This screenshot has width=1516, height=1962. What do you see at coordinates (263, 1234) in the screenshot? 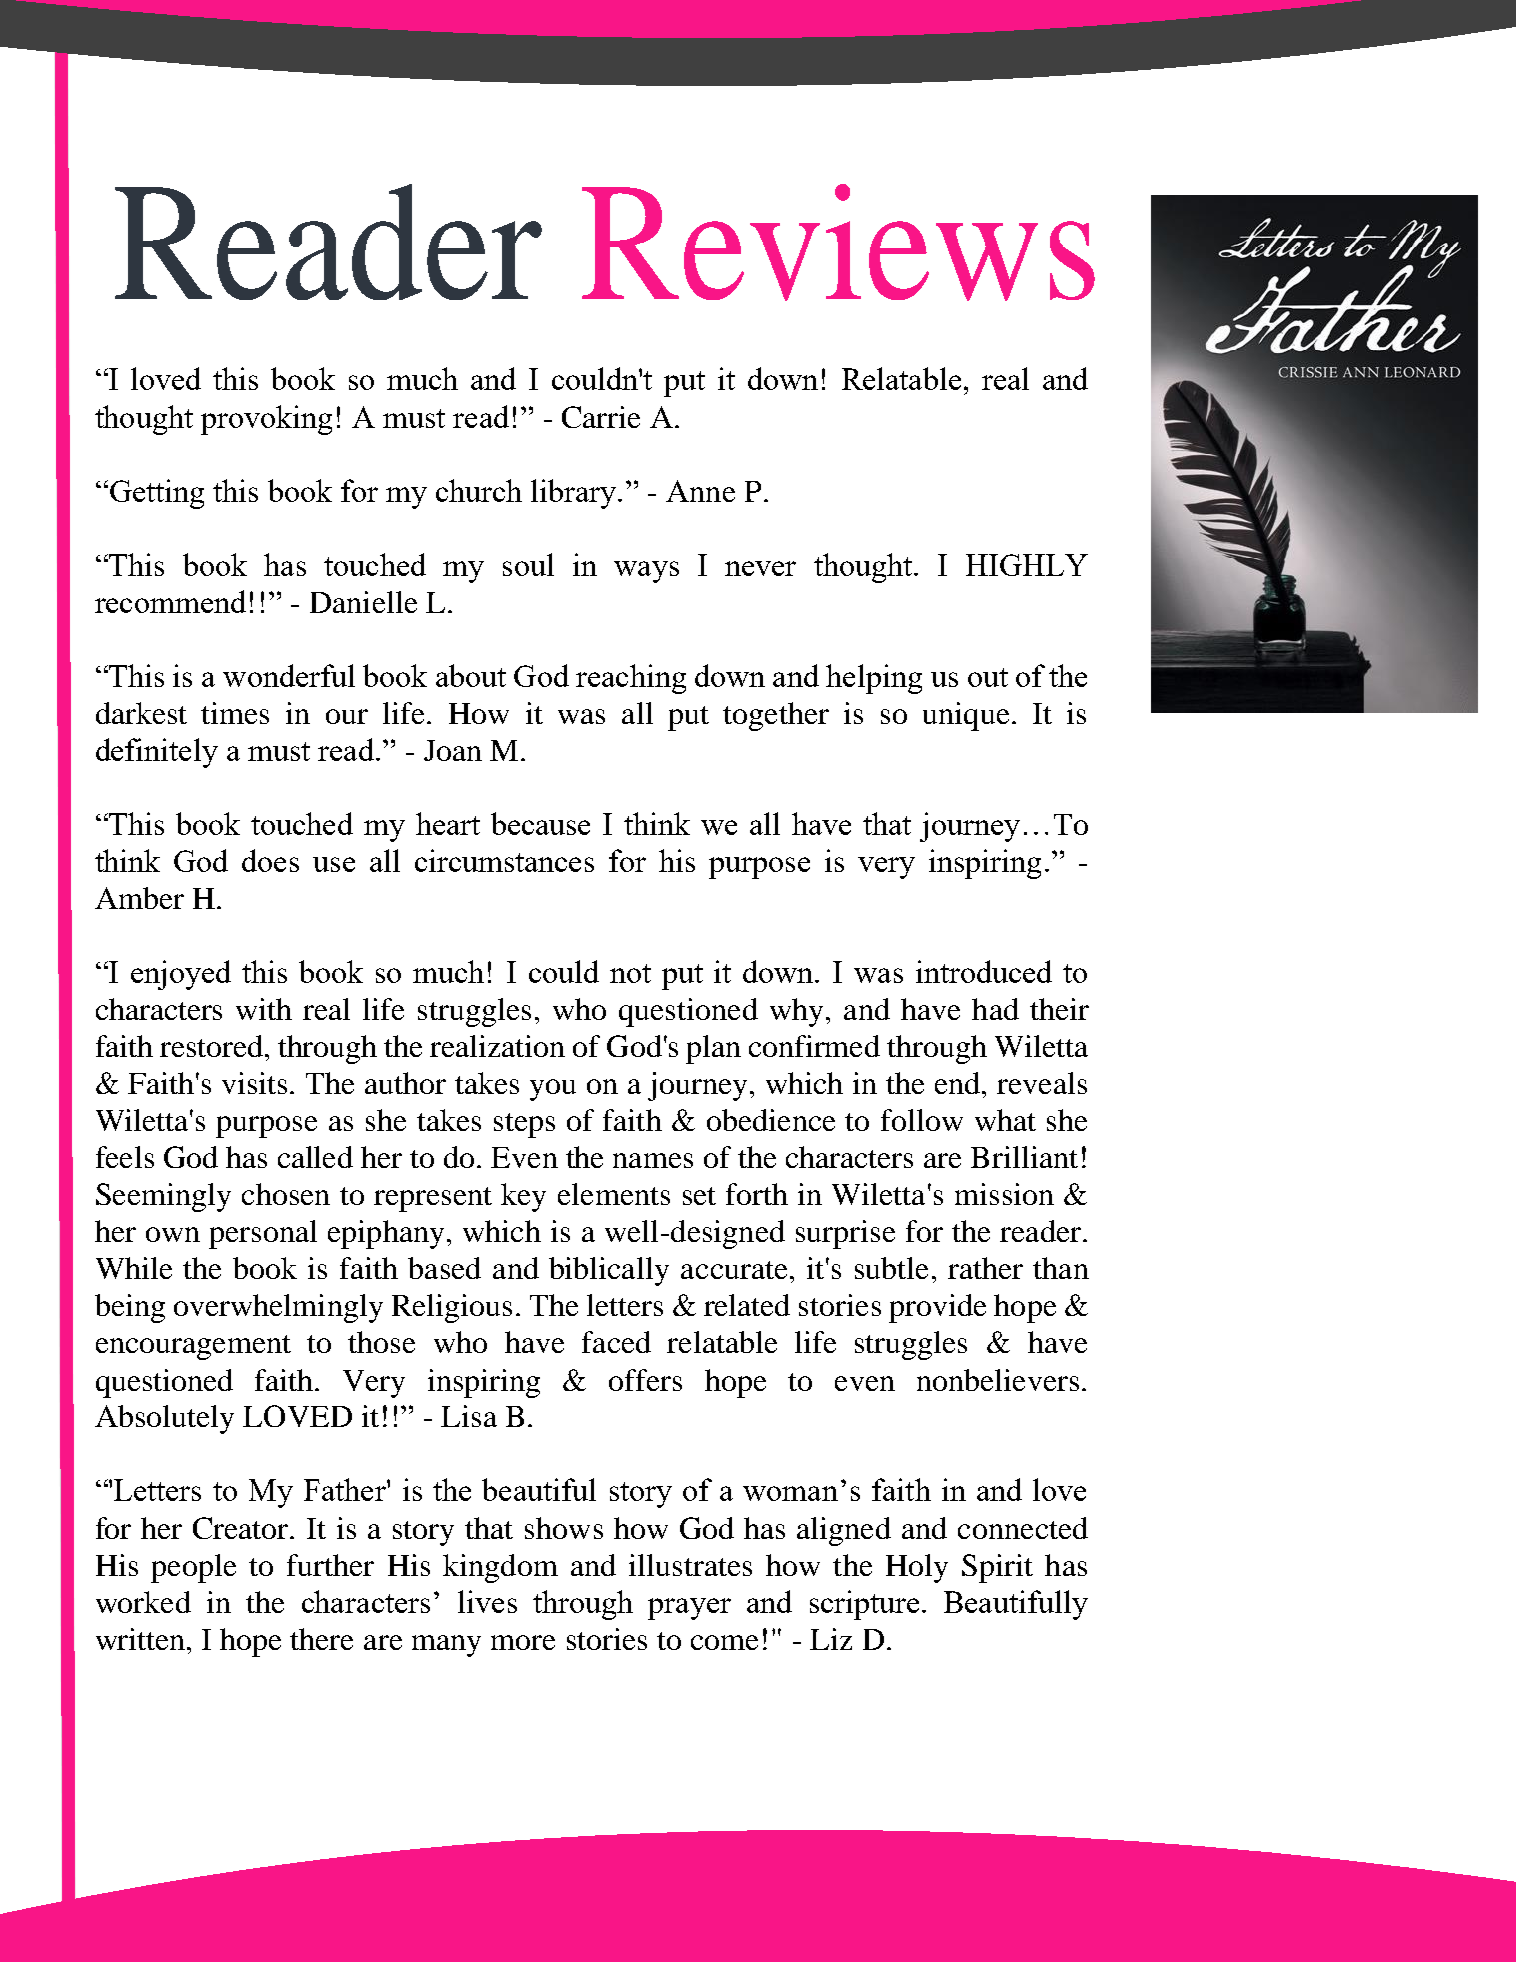
I see `personal` at bounding box center [263, 1234].
